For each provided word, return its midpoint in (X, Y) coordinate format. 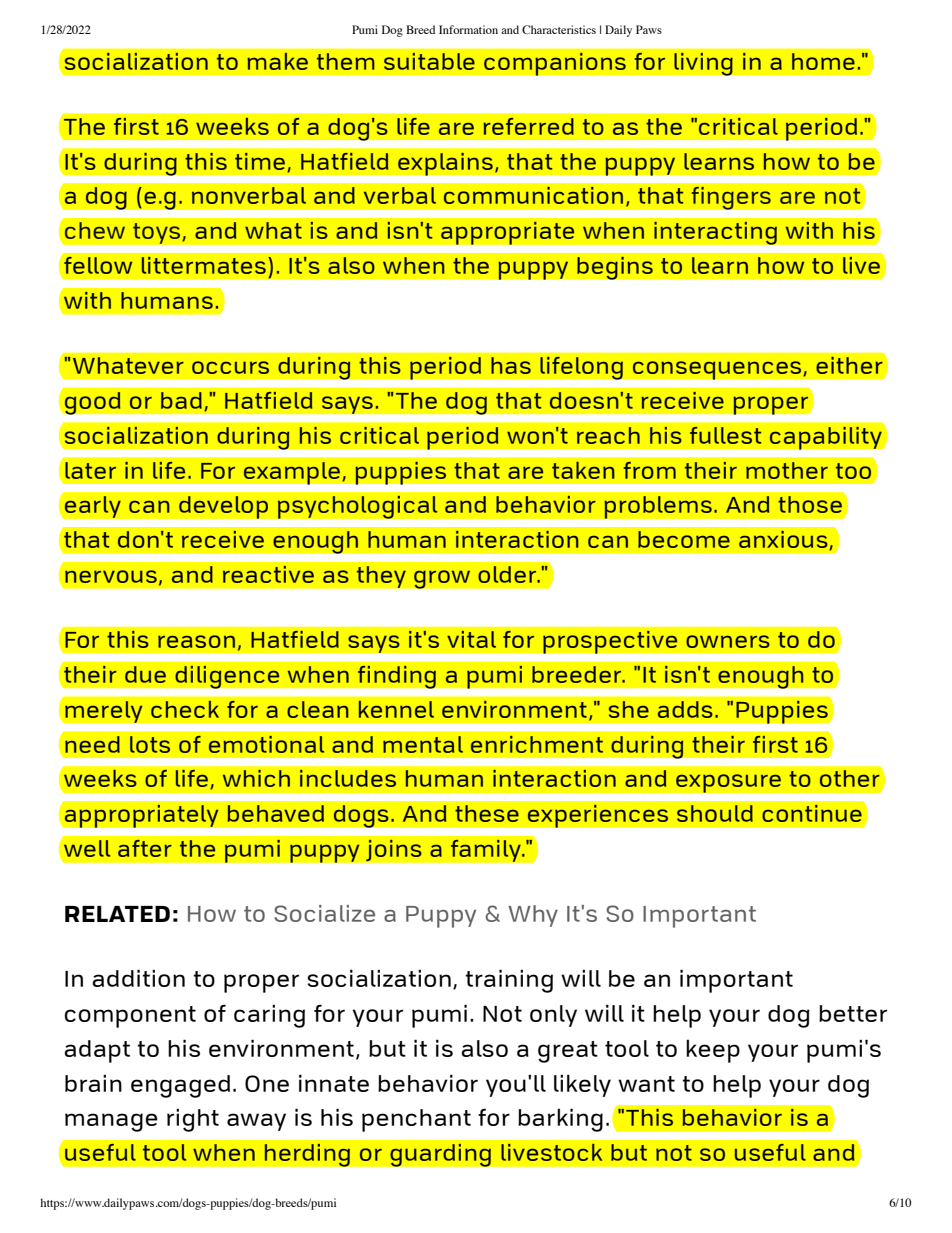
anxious (784, 540)
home (823, 61)
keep (713, 1051)
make (277, 61)
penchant (416, 1120)
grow (442, 579)
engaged (180, 1086)
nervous (111, 576)
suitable (429, 61)
